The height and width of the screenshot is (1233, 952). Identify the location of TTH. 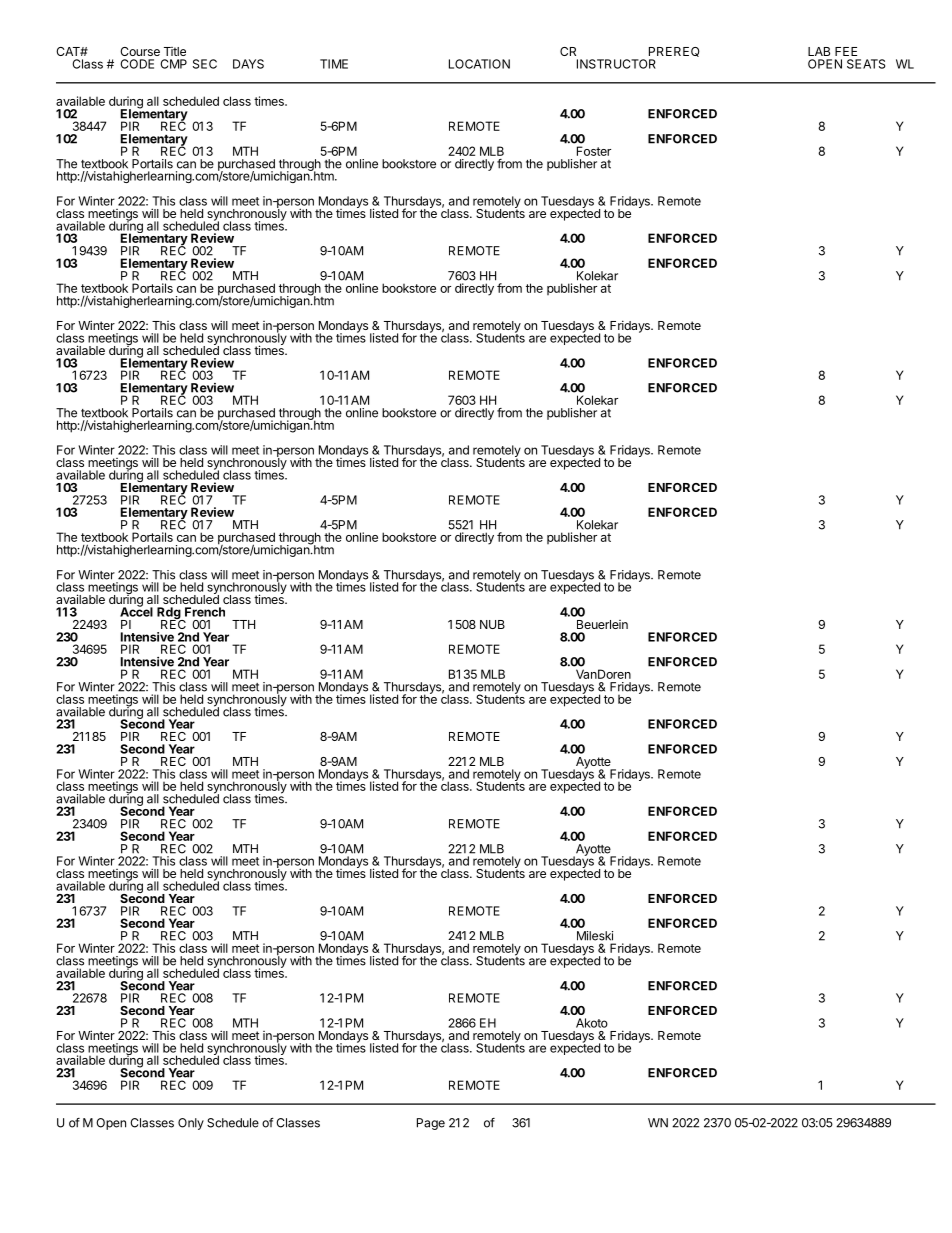
(243, 624).
